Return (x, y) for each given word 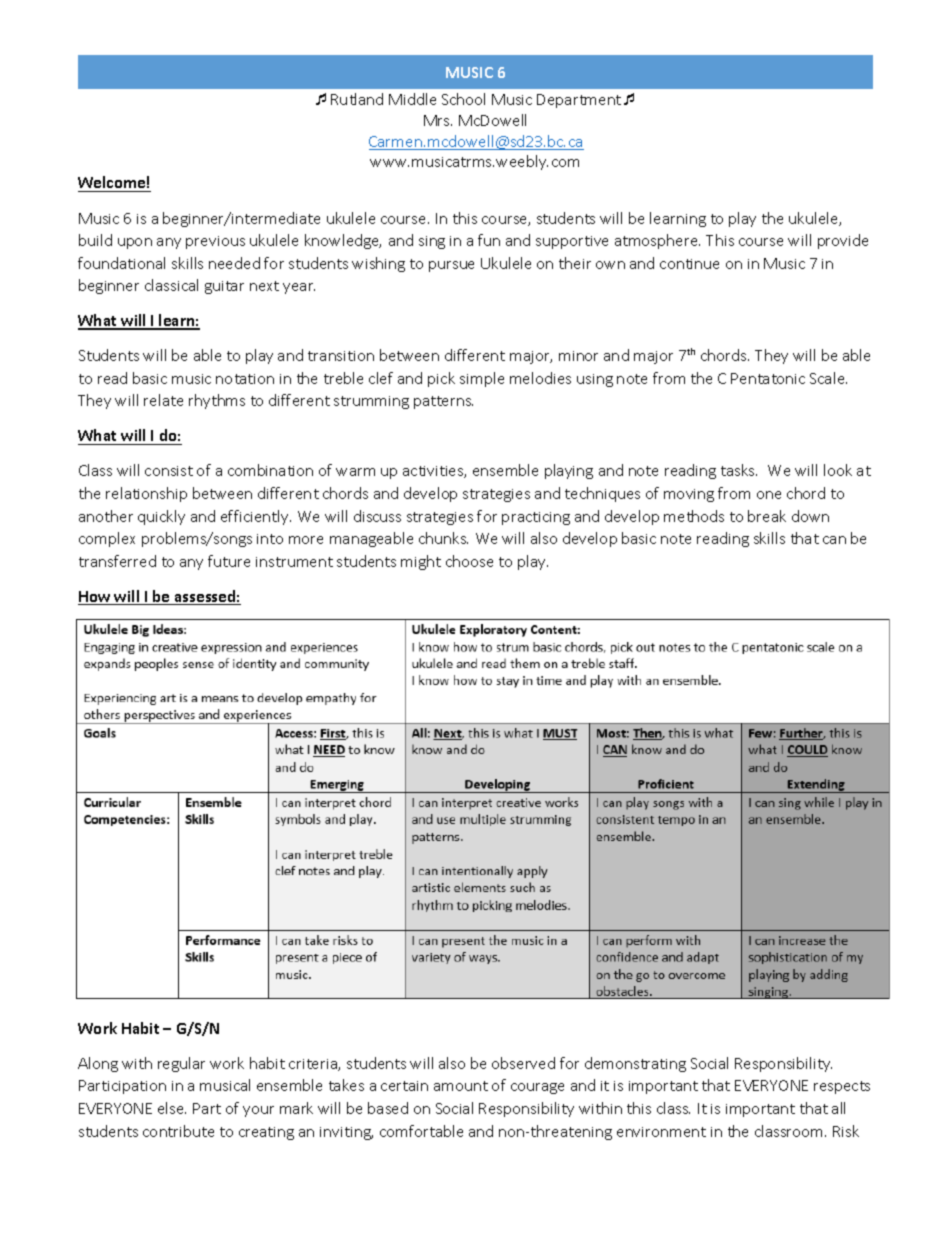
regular (181, 1064)
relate (163, 400)
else (172, 1108)
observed (523, 1063)
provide (843, 241)
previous (215, 242)
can (834, 540)
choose (469, 561)
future (229, 561)
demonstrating (635, 1064)
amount (461, 1086)
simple (482, 379)
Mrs (438, 120)
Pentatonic (768, 378)
